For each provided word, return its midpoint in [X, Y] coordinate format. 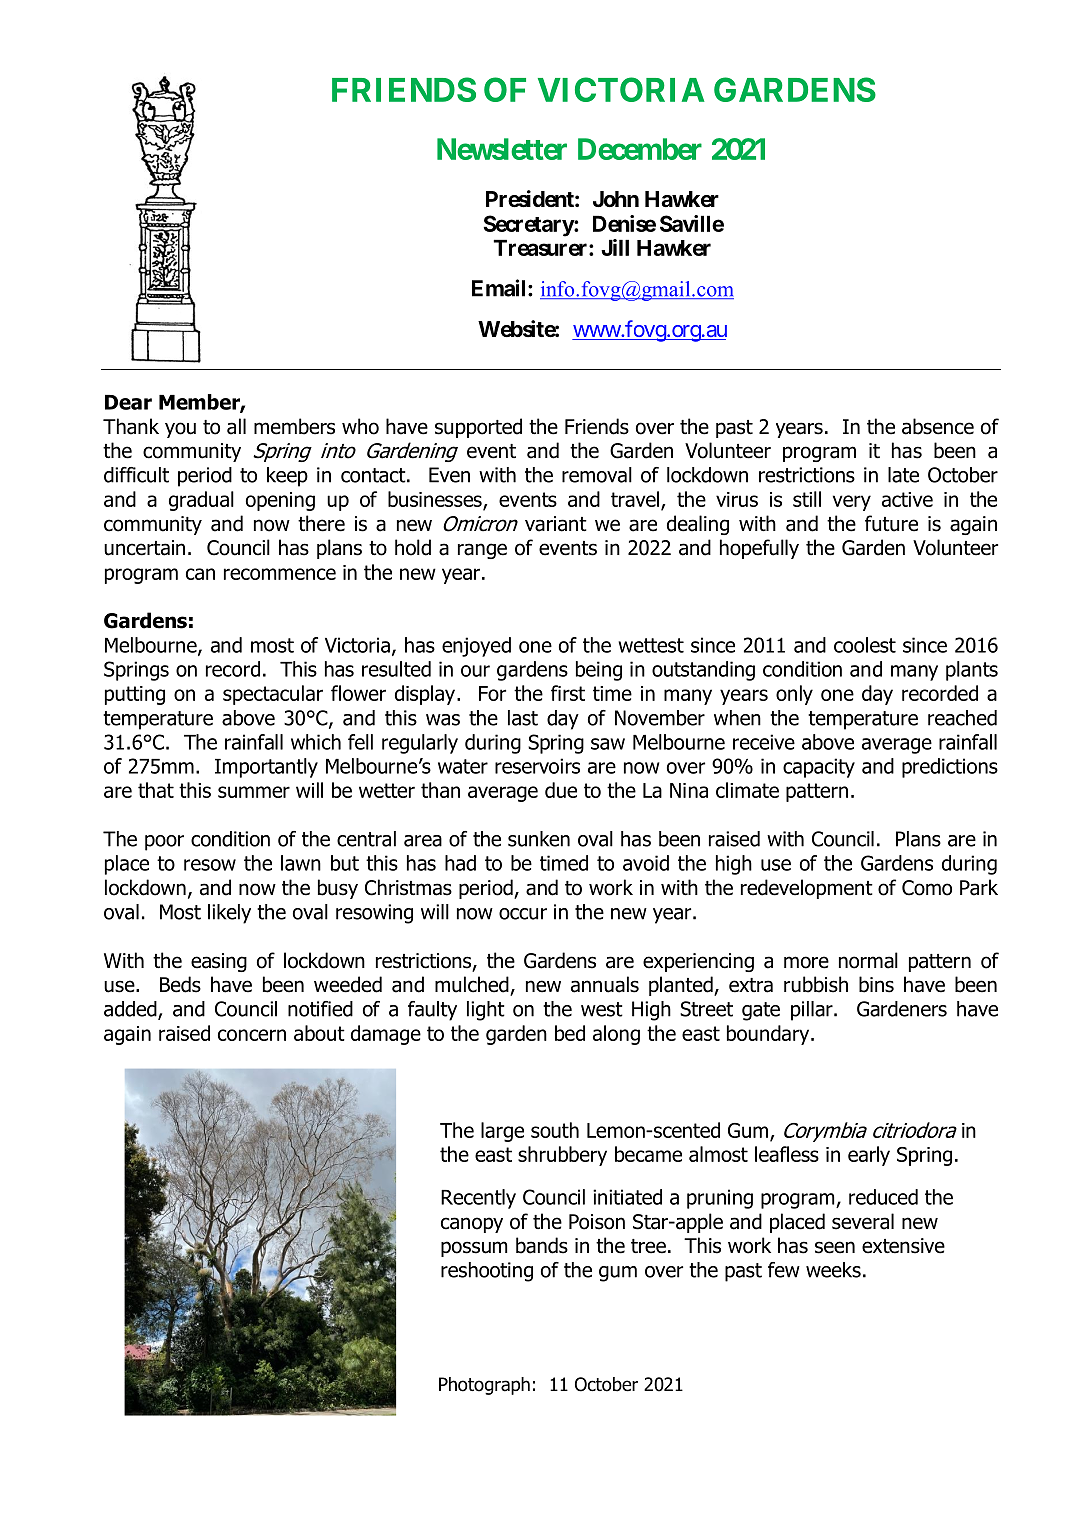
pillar [813, 1011]
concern [252, 1035]
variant [556, 524]
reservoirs [537, 766]
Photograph [484, 1386]
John [616, 199]
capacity [819, 768]
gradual [201, 501]
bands [542, 1245]
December [640, 149]
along [616, 1035]
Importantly [266, 768]
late [903, 475]
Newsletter [502, 149]
